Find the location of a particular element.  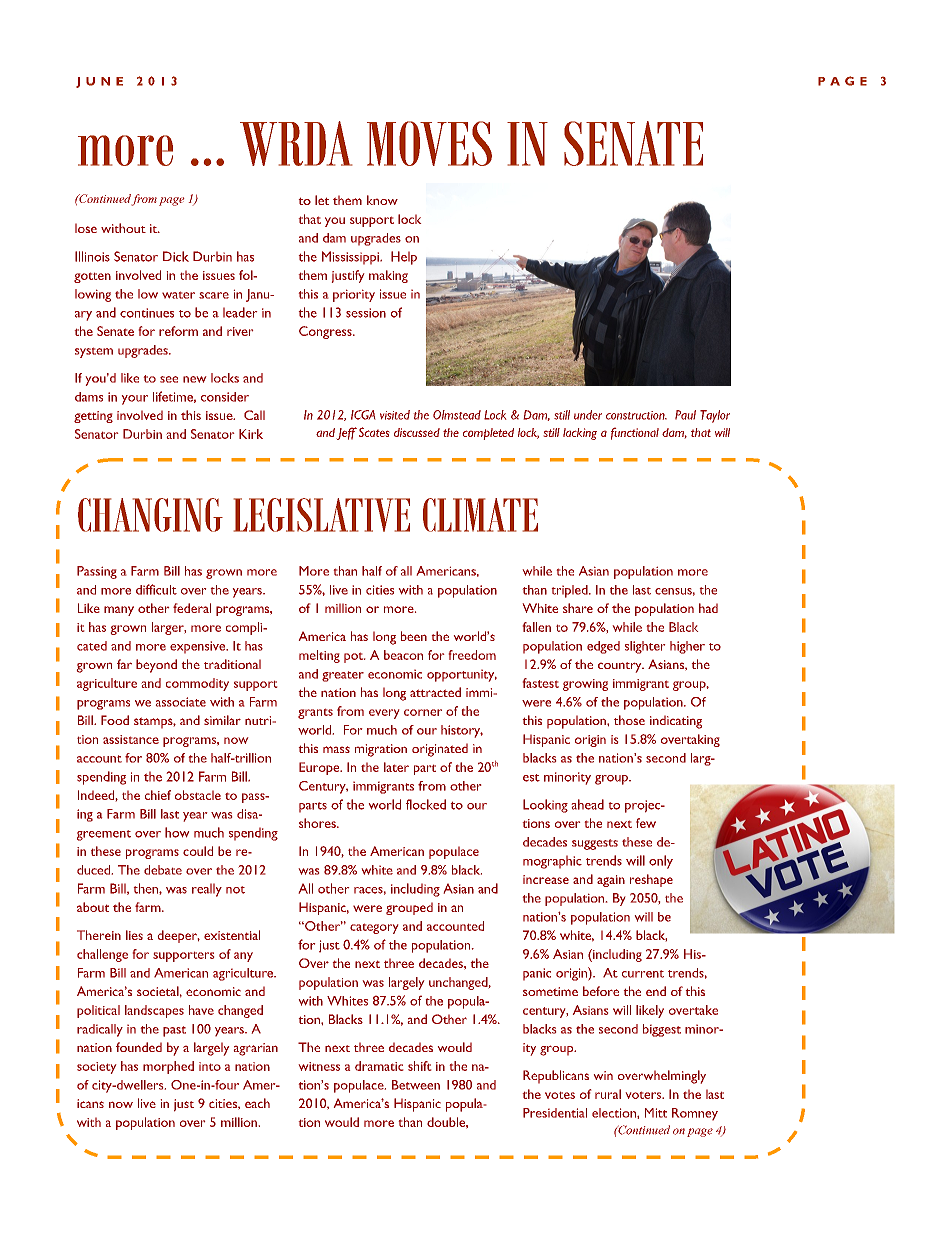

been is located at coordinates (414, 636).
